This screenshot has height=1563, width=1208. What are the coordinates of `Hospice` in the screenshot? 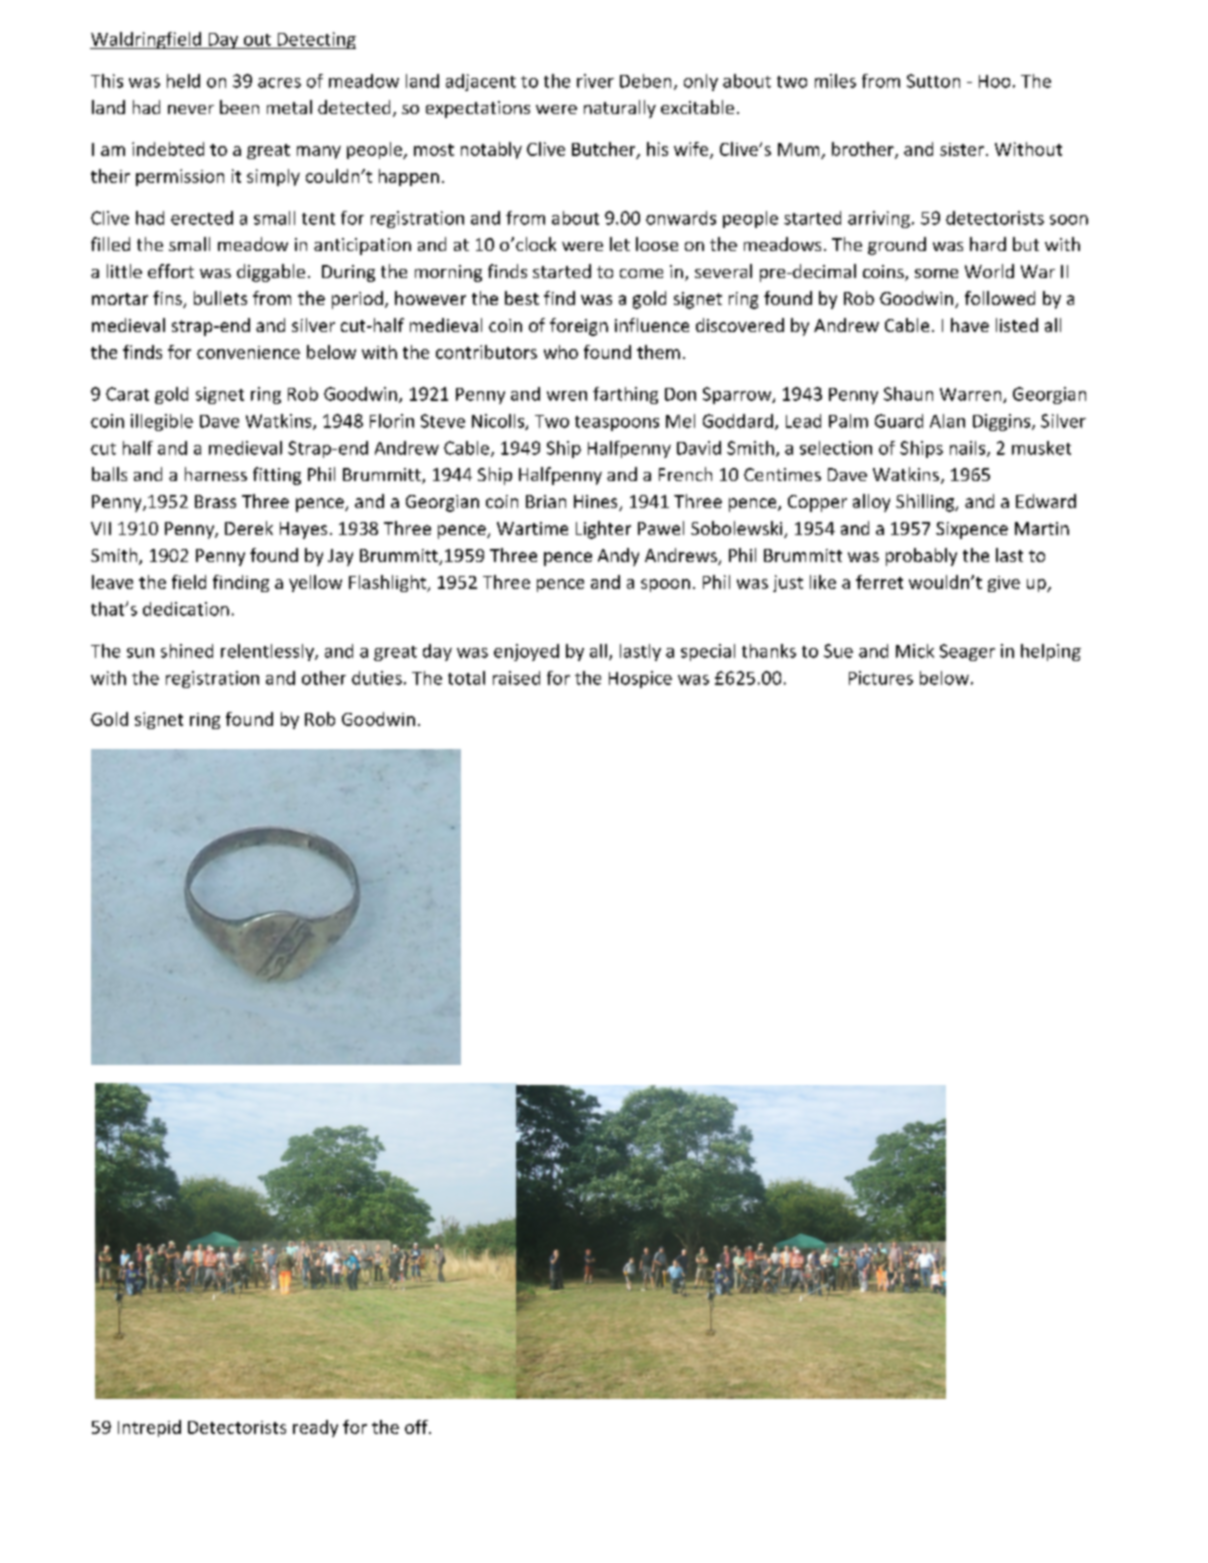 It's located at (640, 679).
